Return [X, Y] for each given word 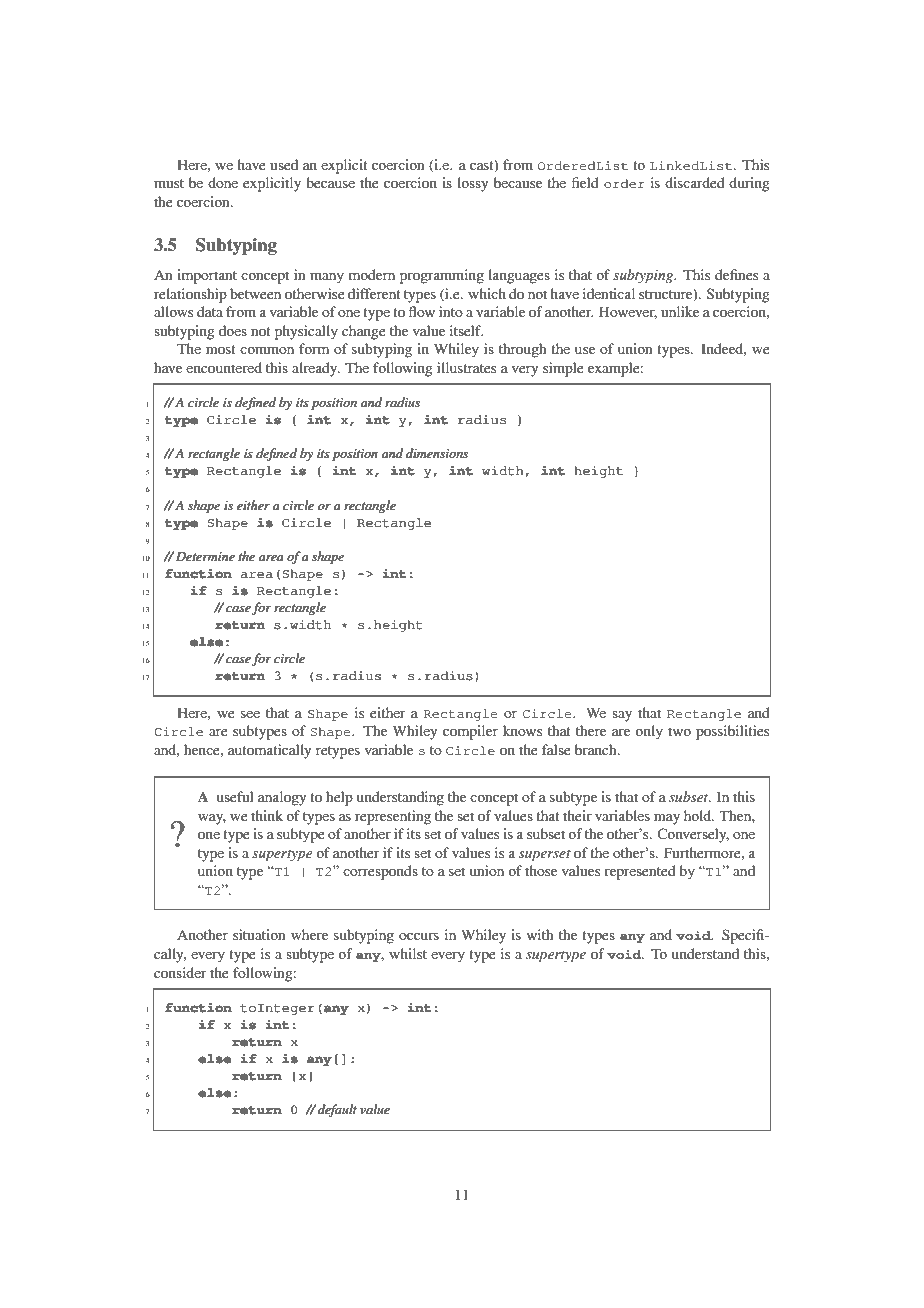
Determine [205, 556]
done [223, 182]
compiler [470, 732]
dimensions [437, 453]
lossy [472, 184]
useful [235, 796]
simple [563, 369]
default [337, 1110]
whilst [408, 953]
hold [699, 815]
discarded [695, 182]
